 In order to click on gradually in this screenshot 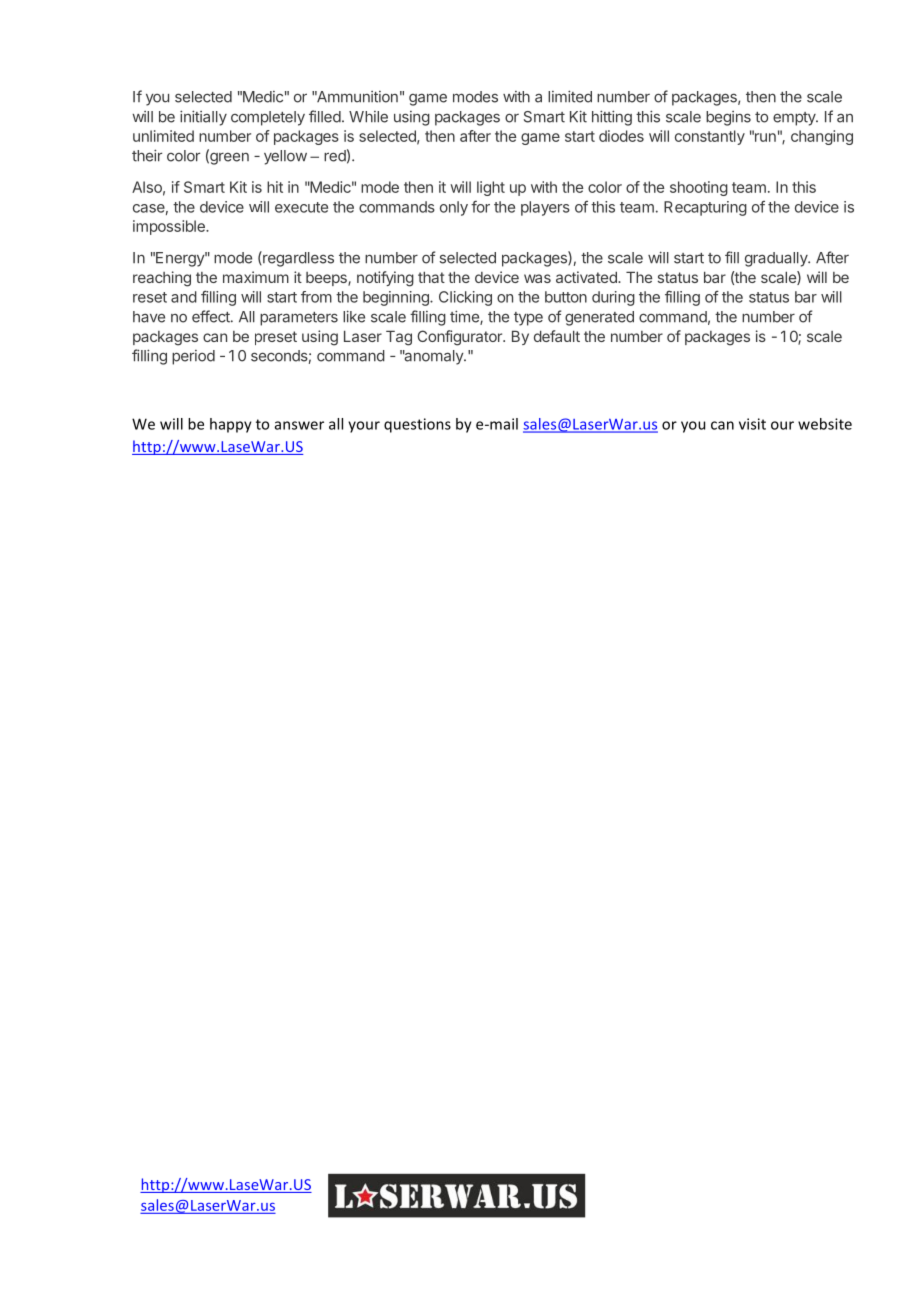, I will do `click(777, 259)`.
